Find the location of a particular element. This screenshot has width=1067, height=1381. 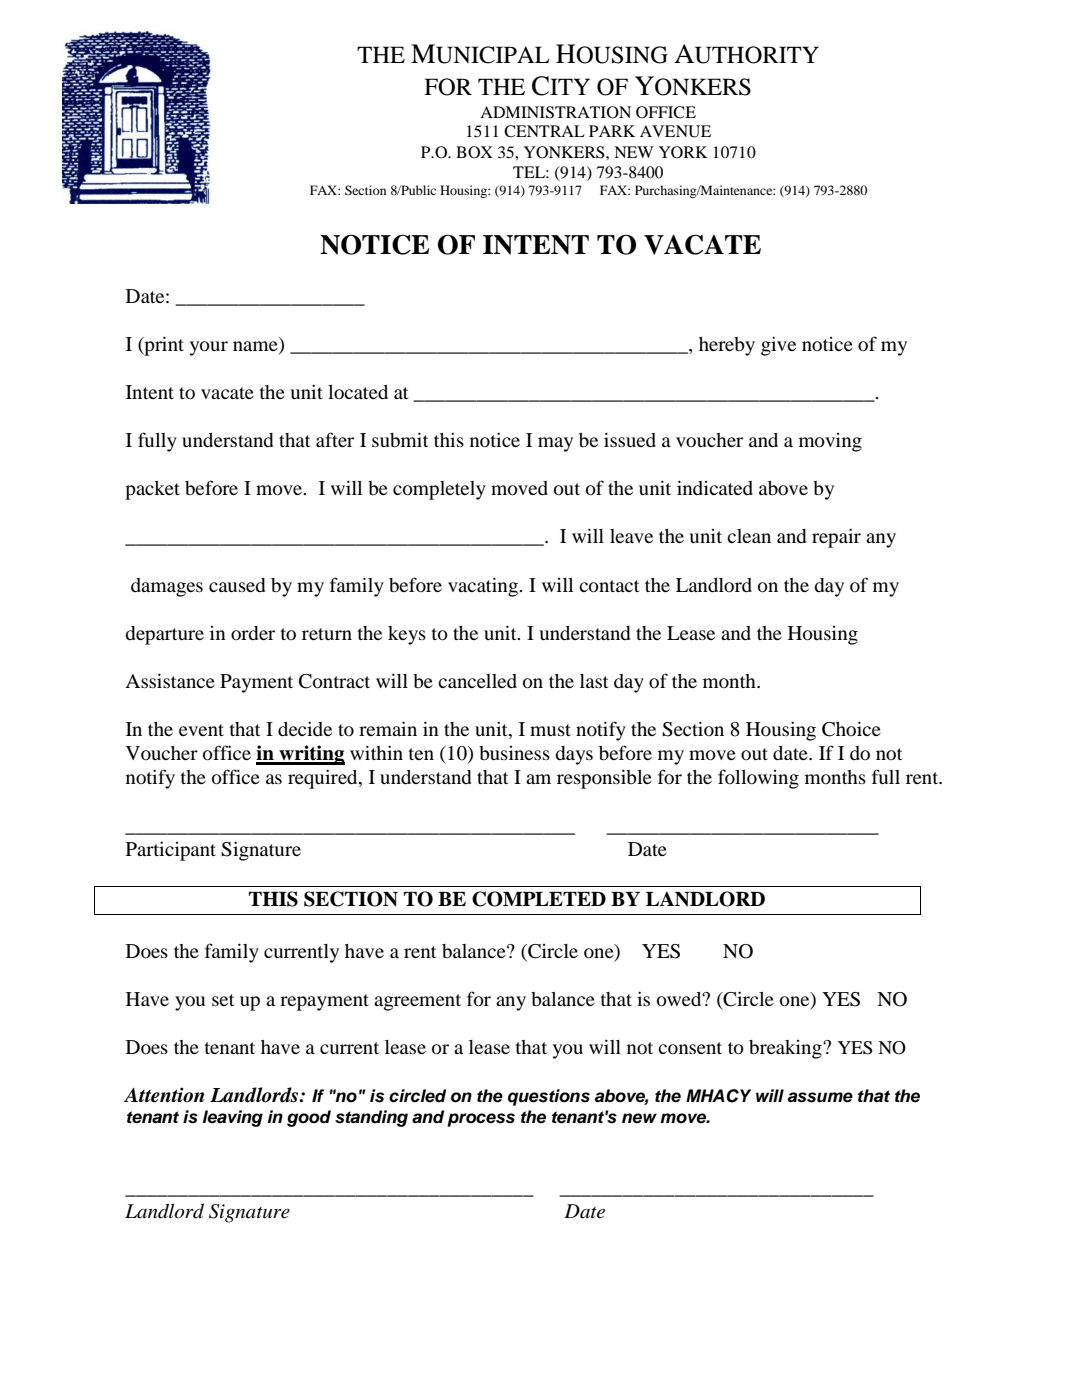

event is located at coordinates (201, 730).
